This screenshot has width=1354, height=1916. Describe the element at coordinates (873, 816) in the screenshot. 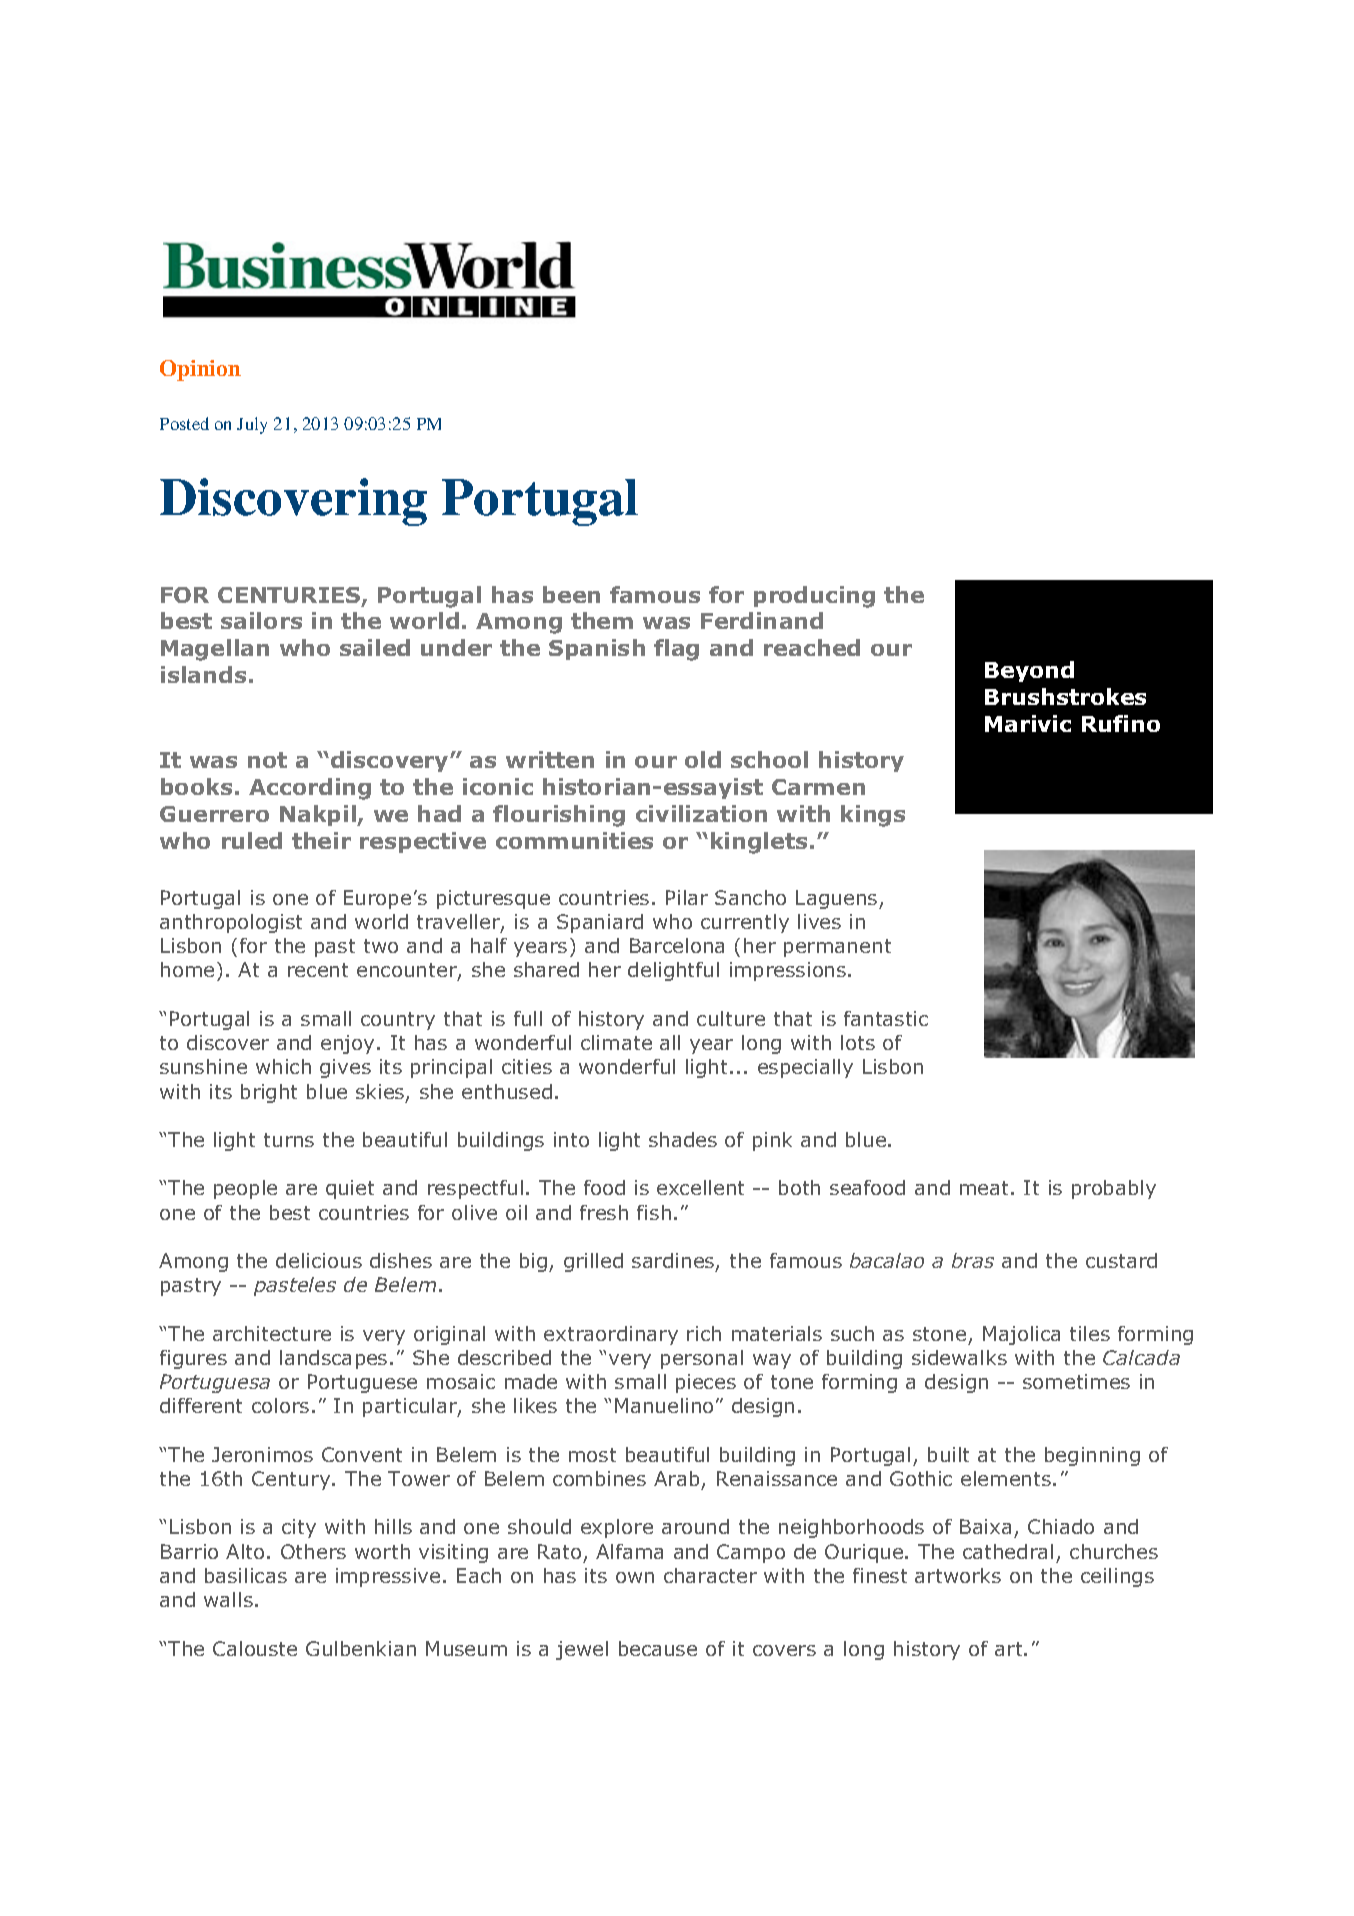

I see `kings` at that location.
